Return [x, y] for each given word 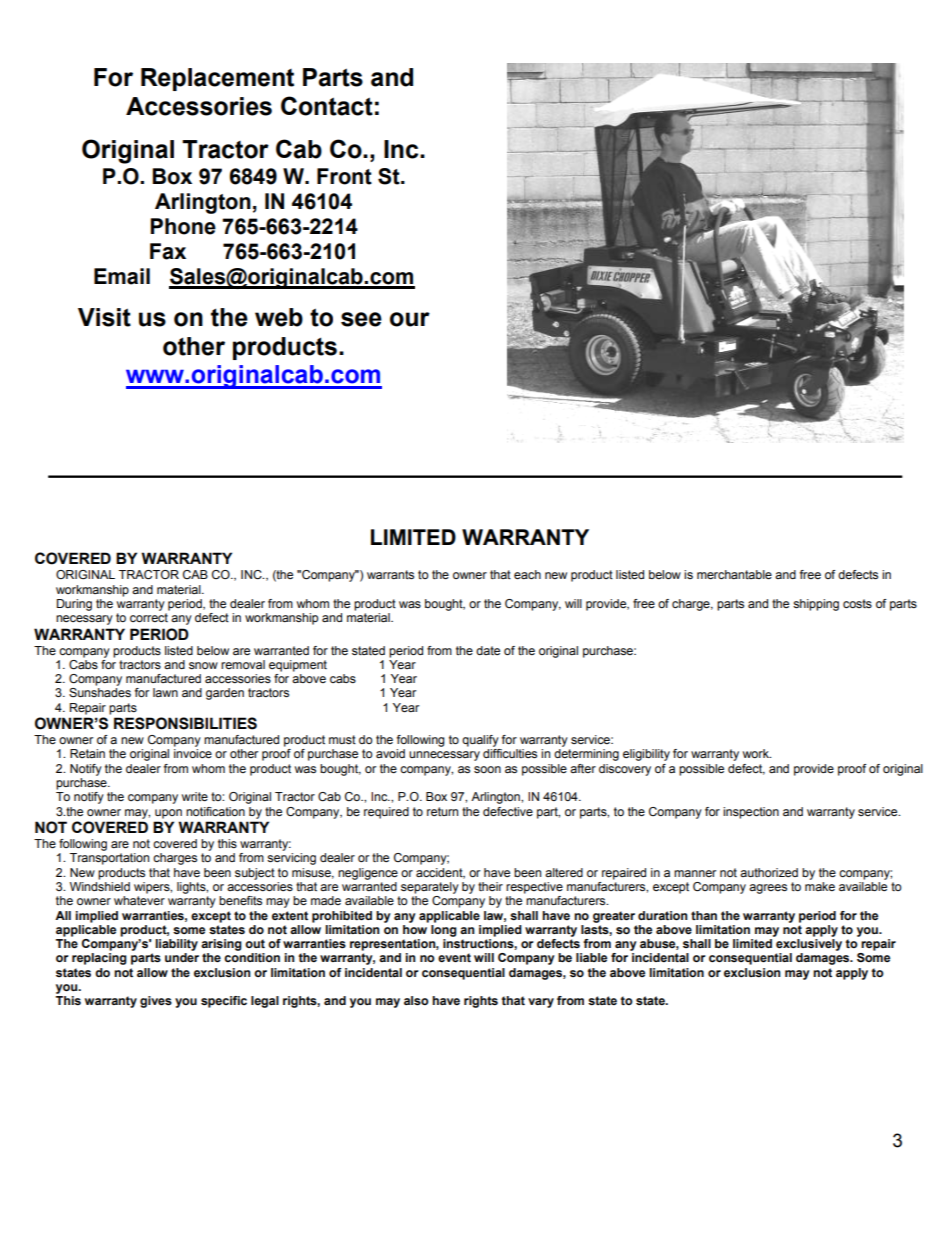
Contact [327, 106]
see [361, 319]
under [182, 957]
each [527, 574]
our [410, 319]
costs [857, 603]
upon [168, 814]
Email [122, 276]
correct [149, 617]
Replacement [217, 79]
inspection [751, 813]
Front [344, 176]
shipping [816, 605]
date [488, 650]
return [442, 811]
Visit [104, 317]
